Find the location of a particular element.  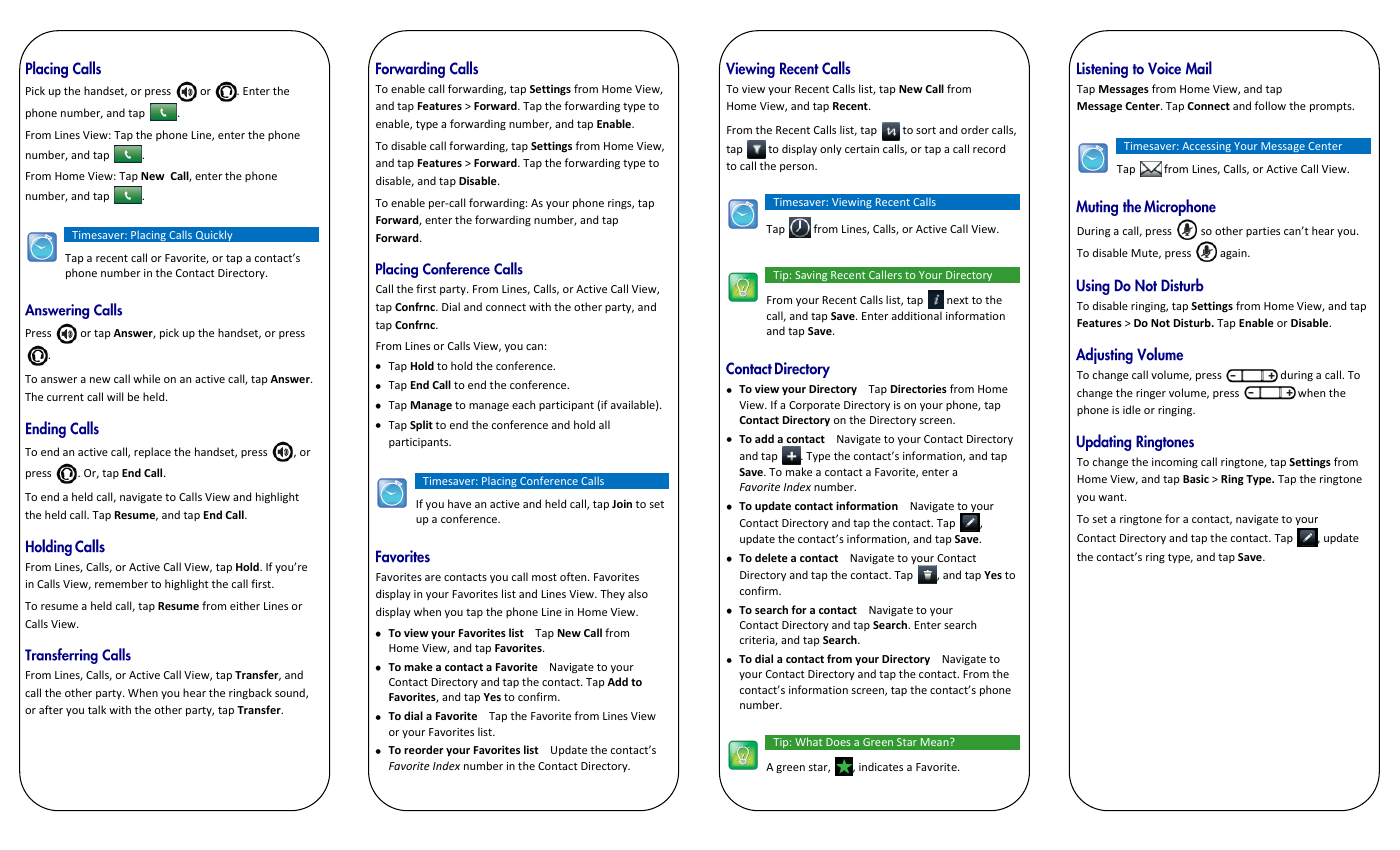

indicates is located at coordinates (881, 766).
